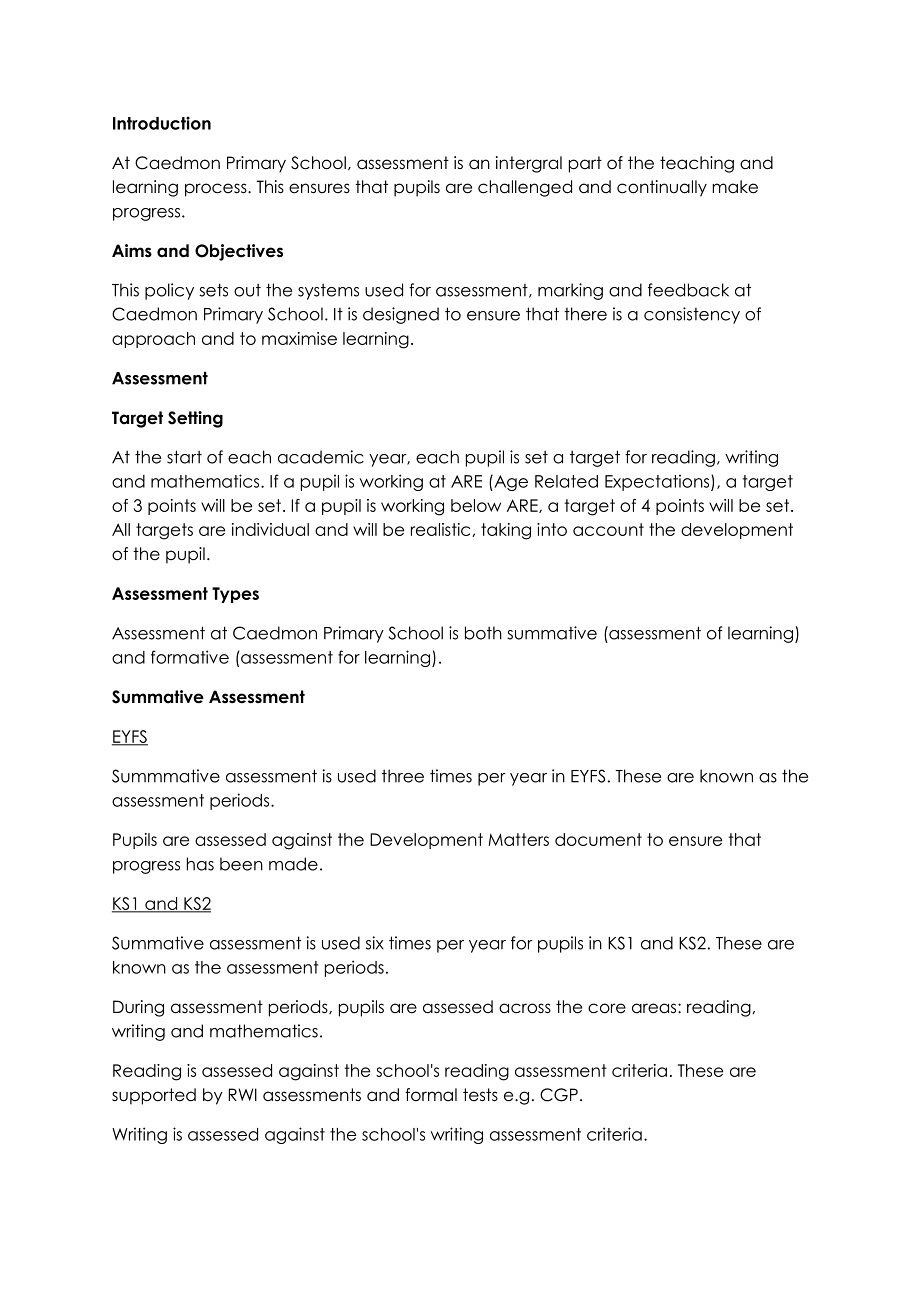 Image resolution: width=924 pixels, height=1308 pixels. What do you see at coordinates (217, 190) in the page?
I see `process` at bounding box center [217, 190].
